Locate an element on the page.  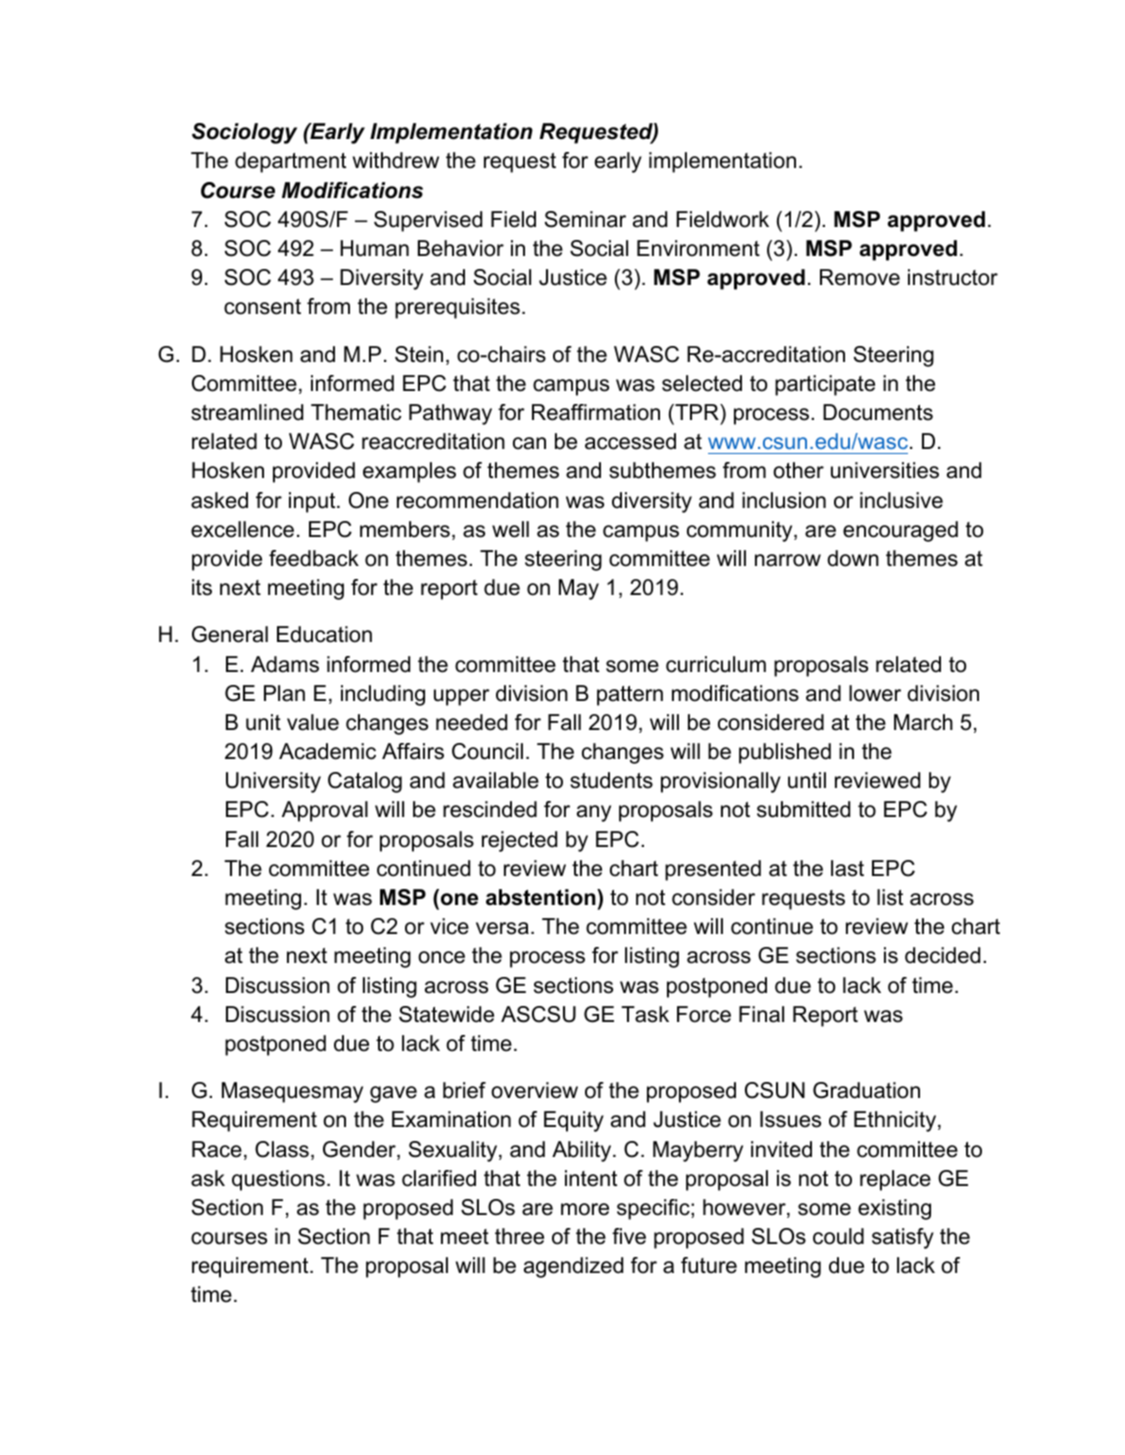
department is located at coordinates (290, 162).
